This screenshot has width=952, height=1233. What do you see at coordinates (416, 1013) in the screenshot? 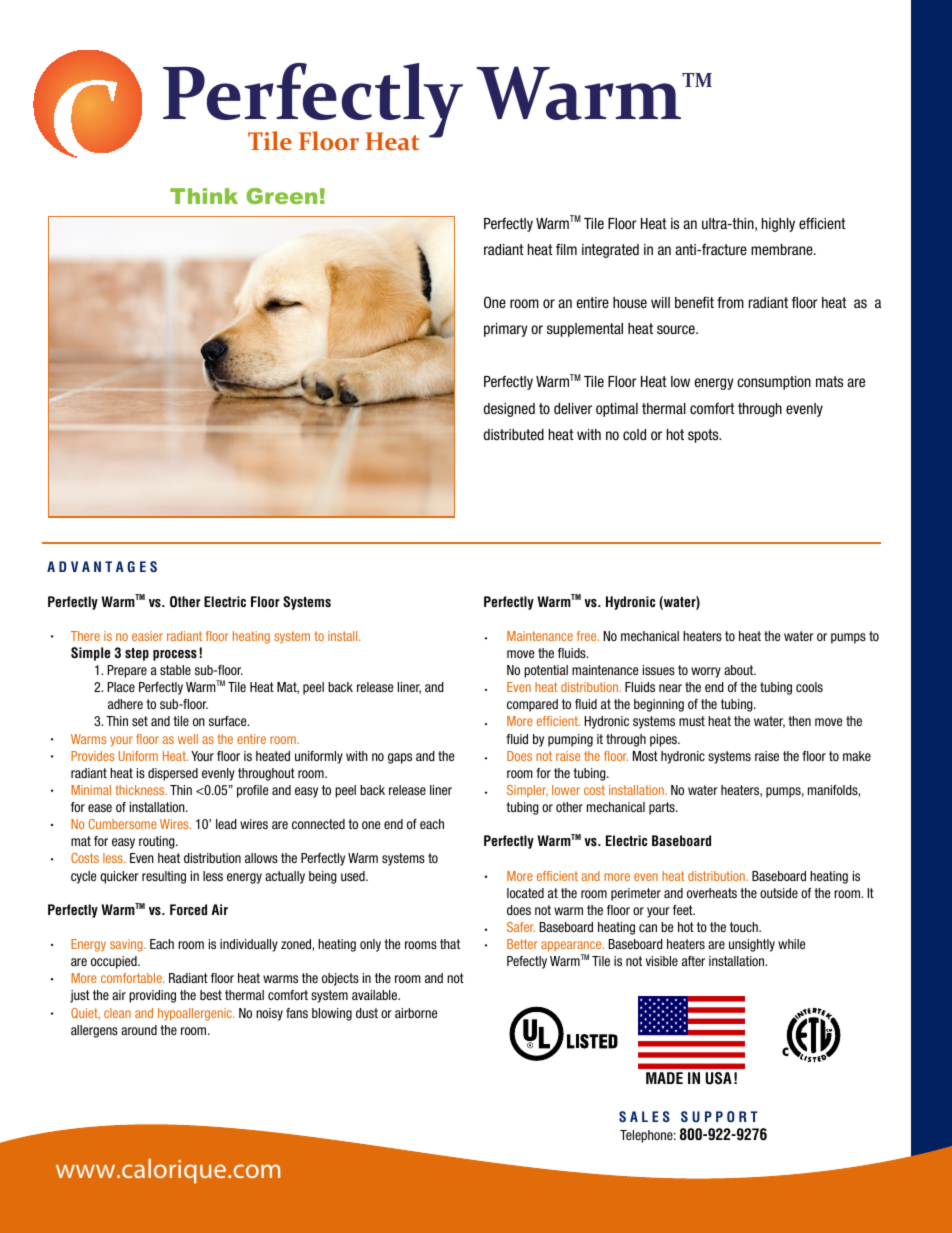
I see `airborne` at bounding box center [416, 1013].
